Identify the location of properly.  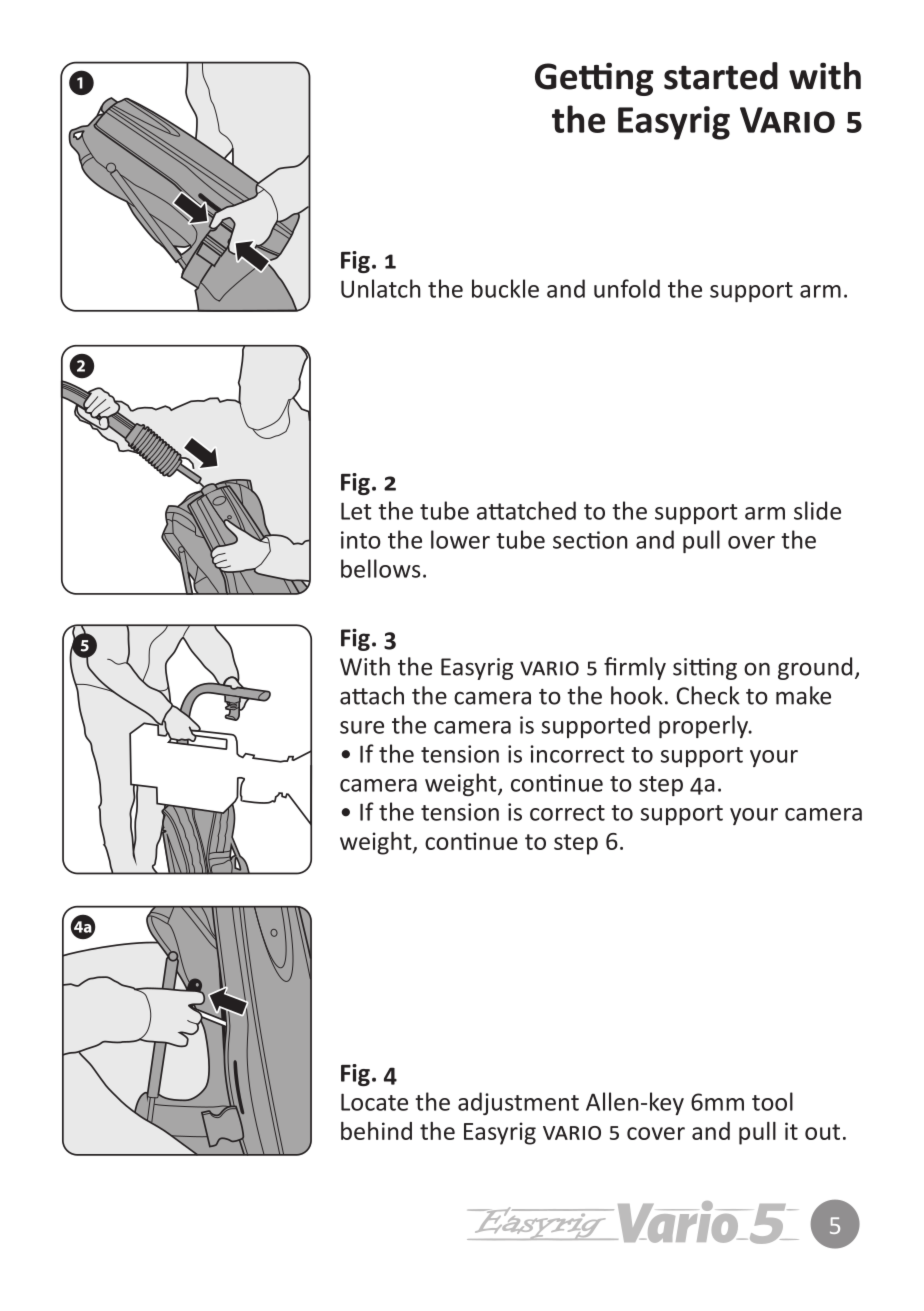
(704, 726).
